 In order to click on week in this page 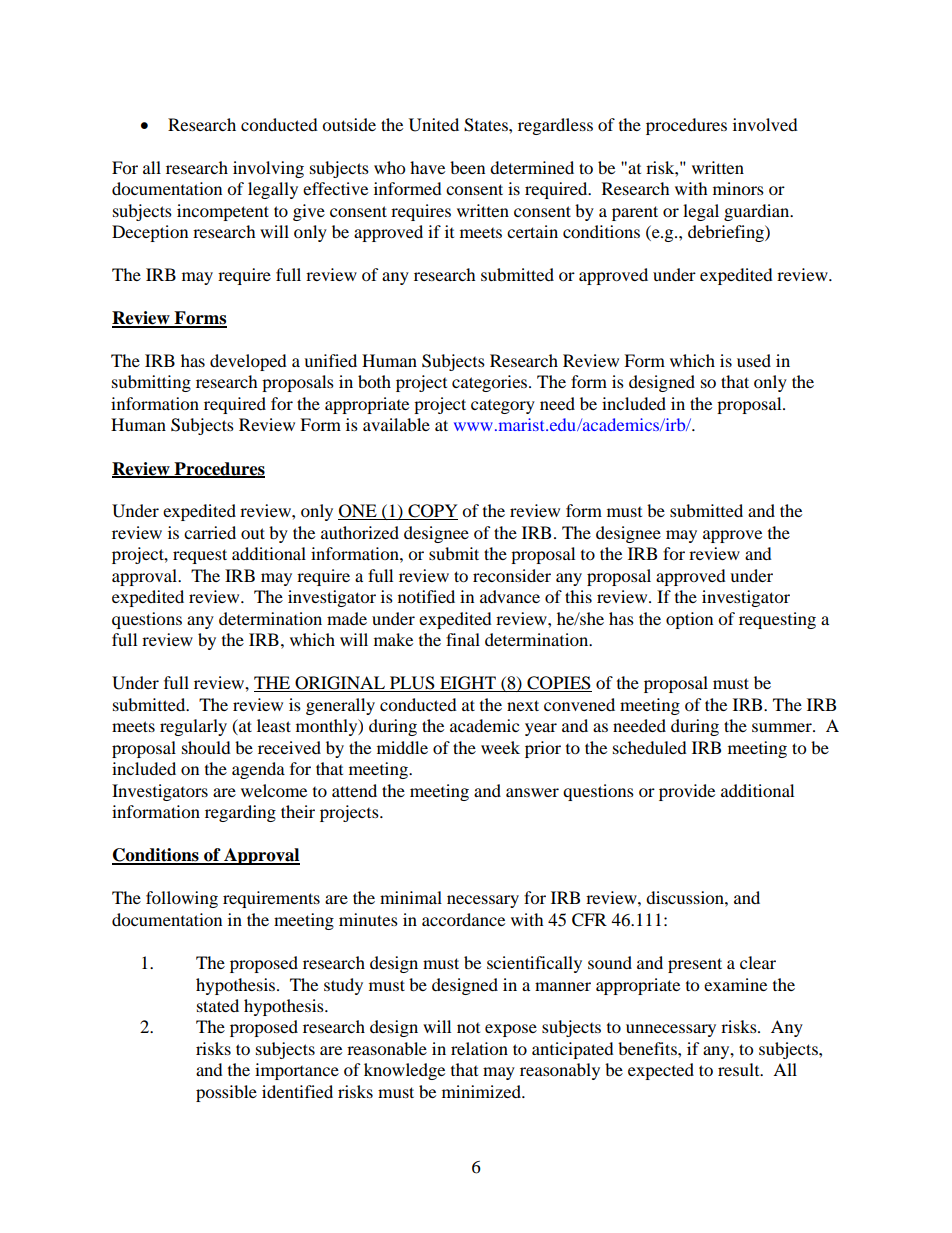, I will do `click(500, 747)`.
